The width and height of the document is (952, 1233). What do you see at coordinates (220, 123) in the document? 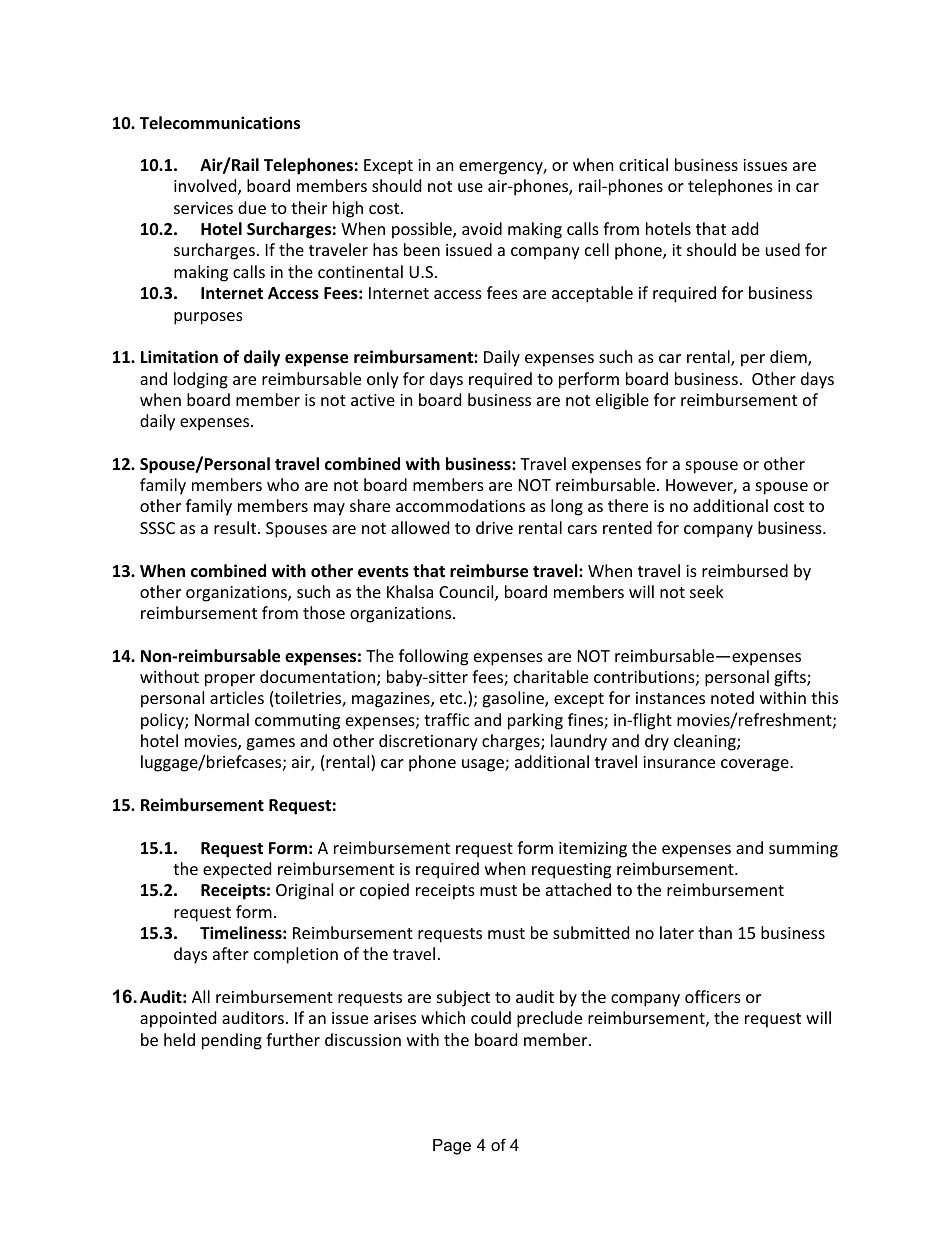
I see `Telecommunications` at bounding box center [220, 123].
